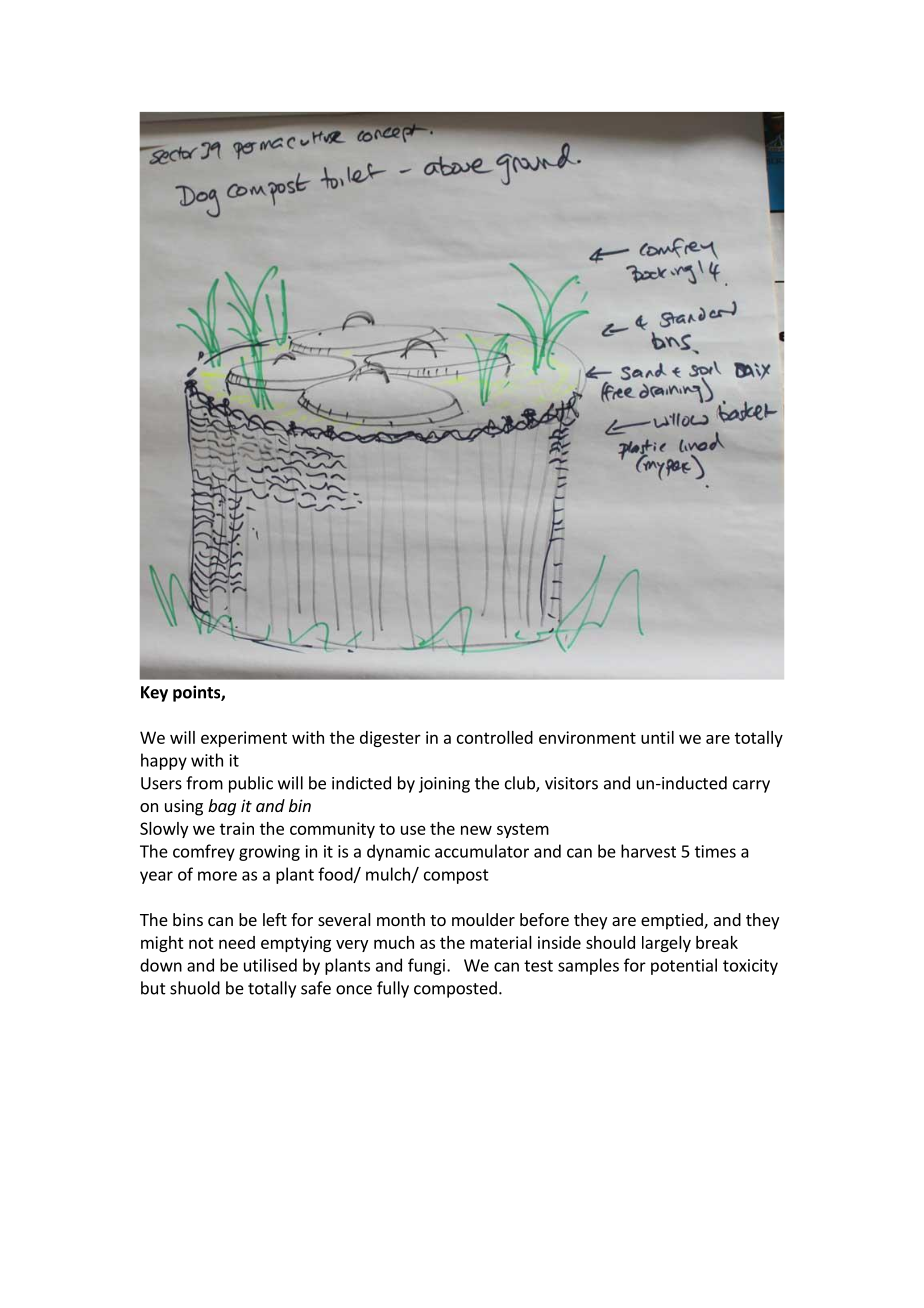 The height and width of the screenshot is (1308, 924). What do you see at coordinates (657, 737) in the screenshot?
I see `until` at bounding box center [657, 737].
